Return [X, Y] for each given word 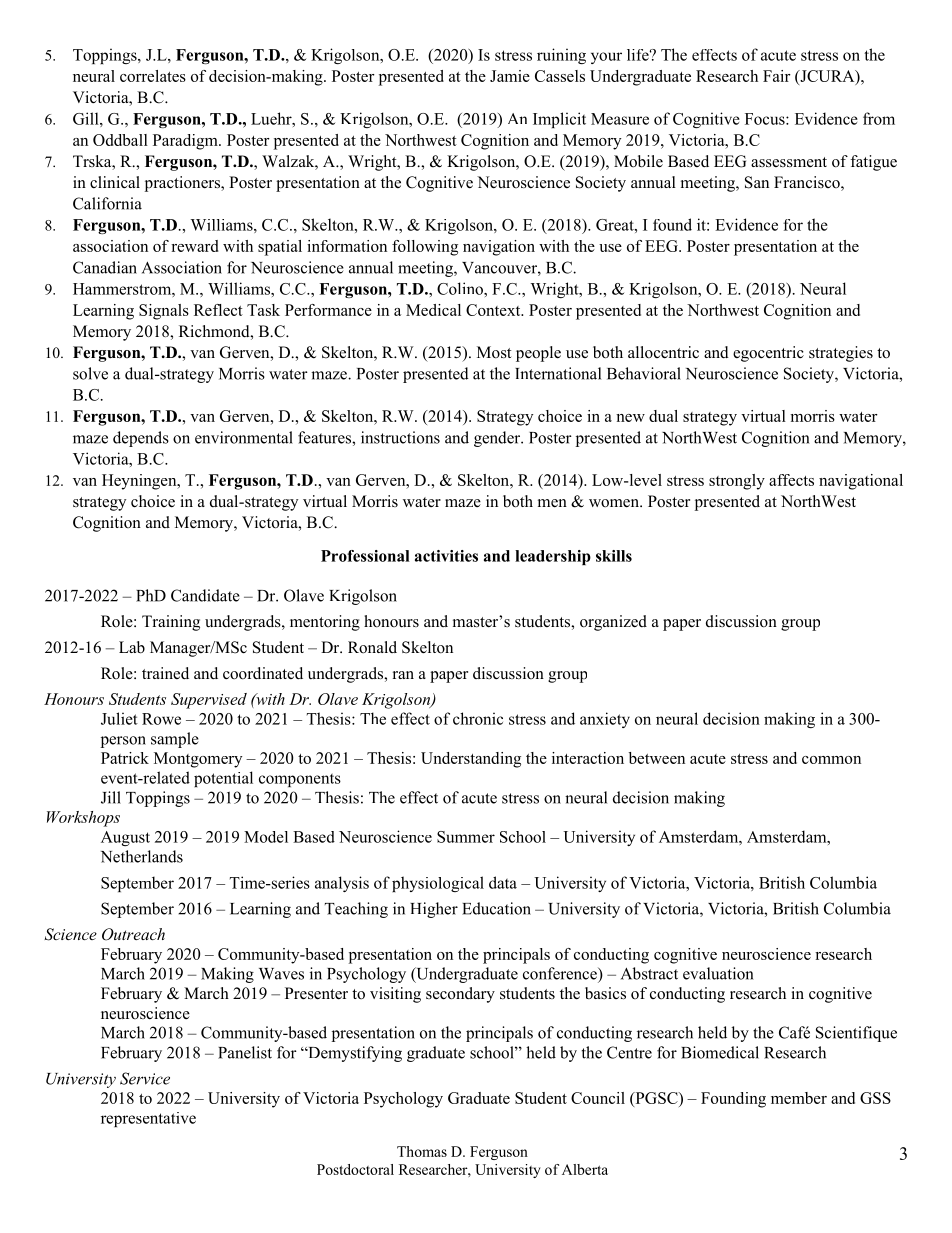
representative [148, 1119]
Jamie [510, 76]
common [831, 760]
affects [791, 480]
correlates [153, 76]
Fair [777, 76]
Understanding [471, 760]
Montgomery [198, 760]
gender [498, 439]
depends [141, 439]
